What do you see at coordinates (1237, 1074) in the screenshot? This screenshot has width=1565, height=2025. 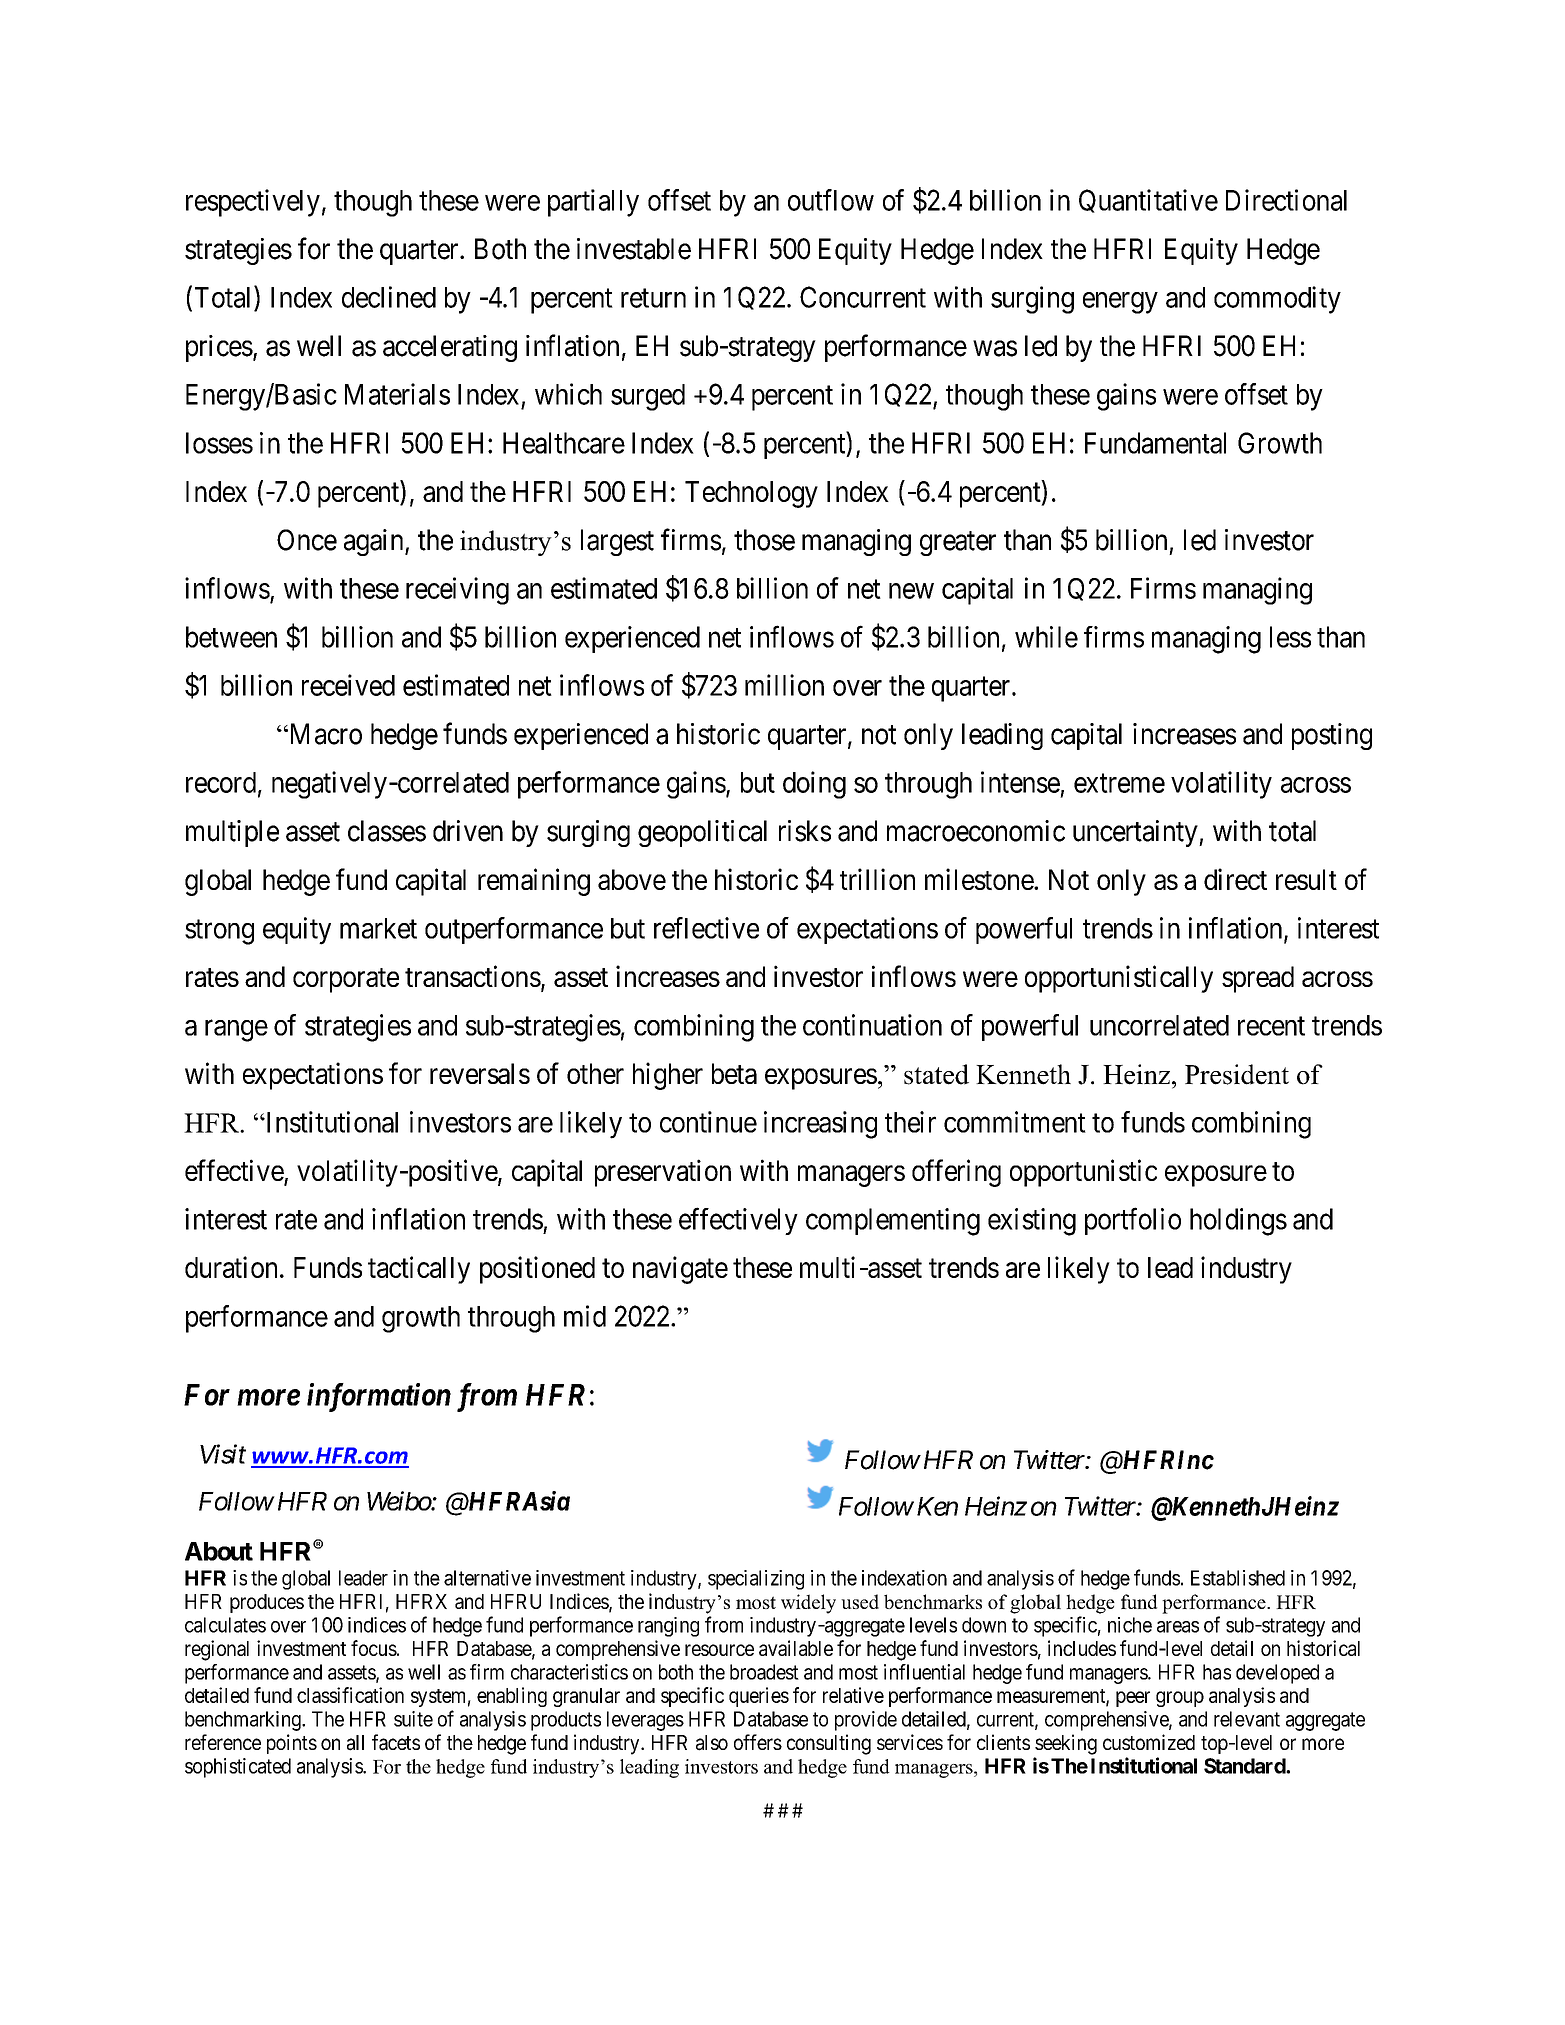 I see `President` at bounding box center [1237, 1074].
